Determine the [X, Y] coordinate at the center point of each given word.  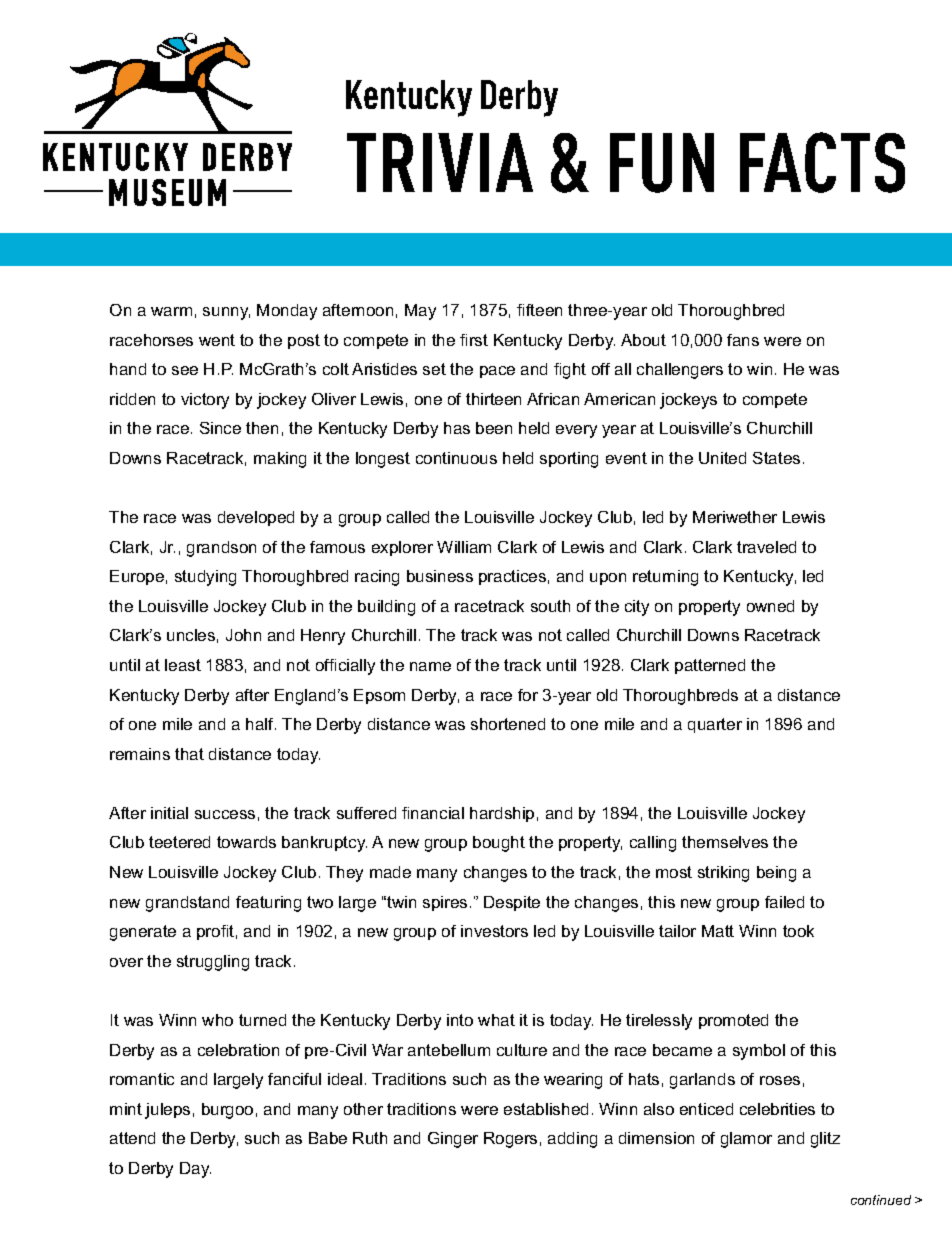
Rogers [510, 1140]
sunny [226, 313]
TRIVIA [440, 162]
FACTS [822, 162]
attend [132, 1138]
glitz [825, 1140]
